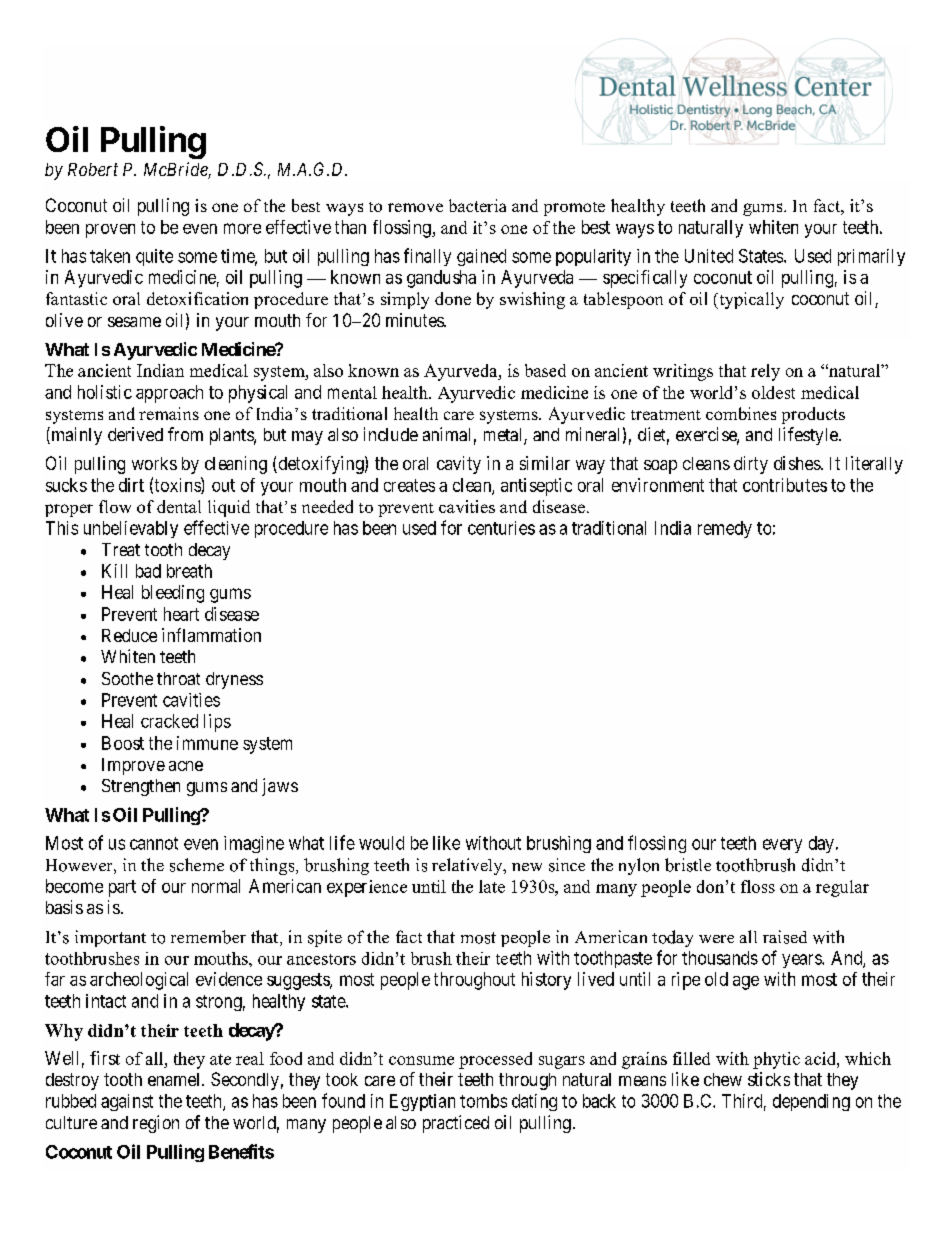  What do you see at coordinates (782, 846) in the screenshot?
I see `every` at bounding box center [782, 846].
